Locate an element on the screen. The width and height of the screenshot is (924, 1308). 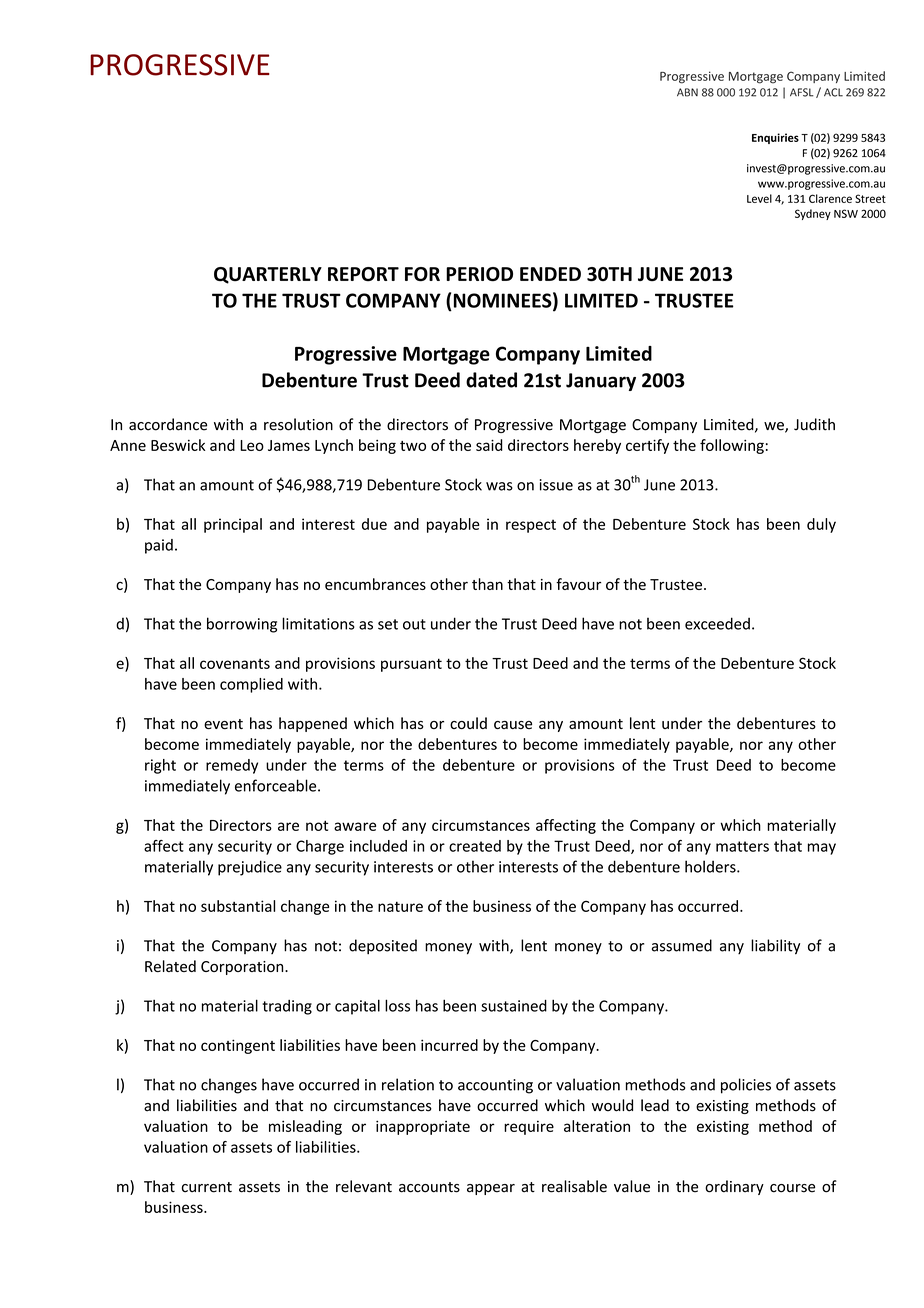
Judith is located at coordinates (814, 424).
